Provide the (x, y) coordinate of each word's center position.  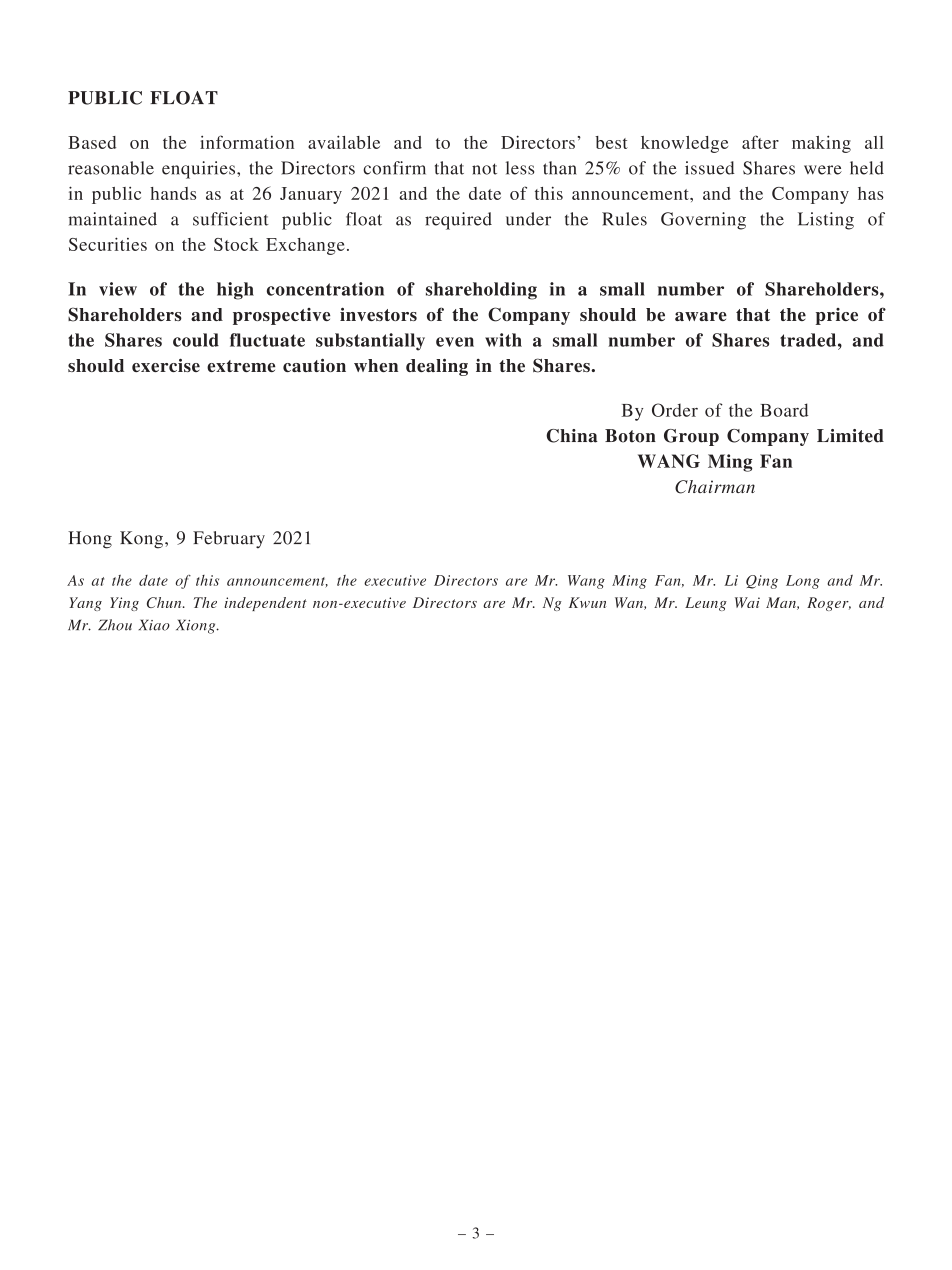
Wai (747, 602)
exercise (166, 365)
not (484, 169)
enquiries (200, 170)
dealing (437, 367)
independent (266, 604)
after (760, 142)
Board (784, 410)
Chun (165, 602)
